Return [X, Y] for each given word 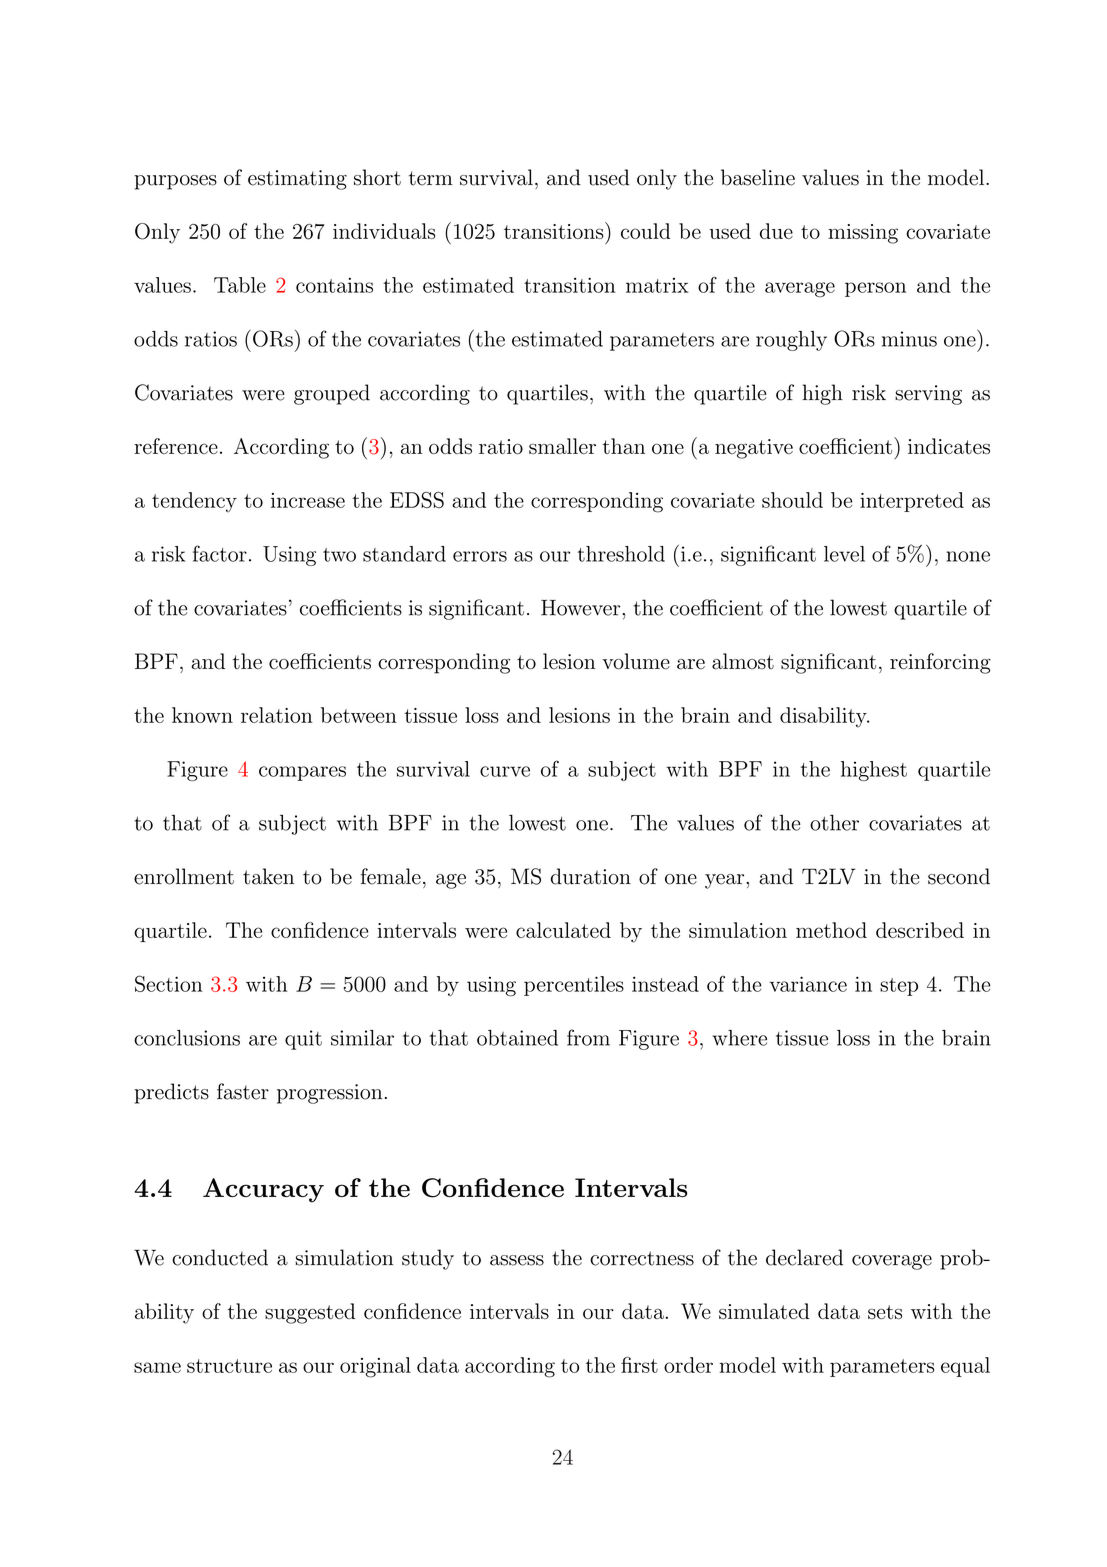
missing [863, 234]
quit [303, 1040]
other [834, 822]
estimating [297, 180]
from [588, 1037]
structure [229, 1366]
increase [308, 500]
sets [885, 1312]
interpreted [912, 502]
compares [302, 773]
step [899, 987]
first [639, 1365]
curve [505, 771]
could [646, 231]
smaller [562, 446]
